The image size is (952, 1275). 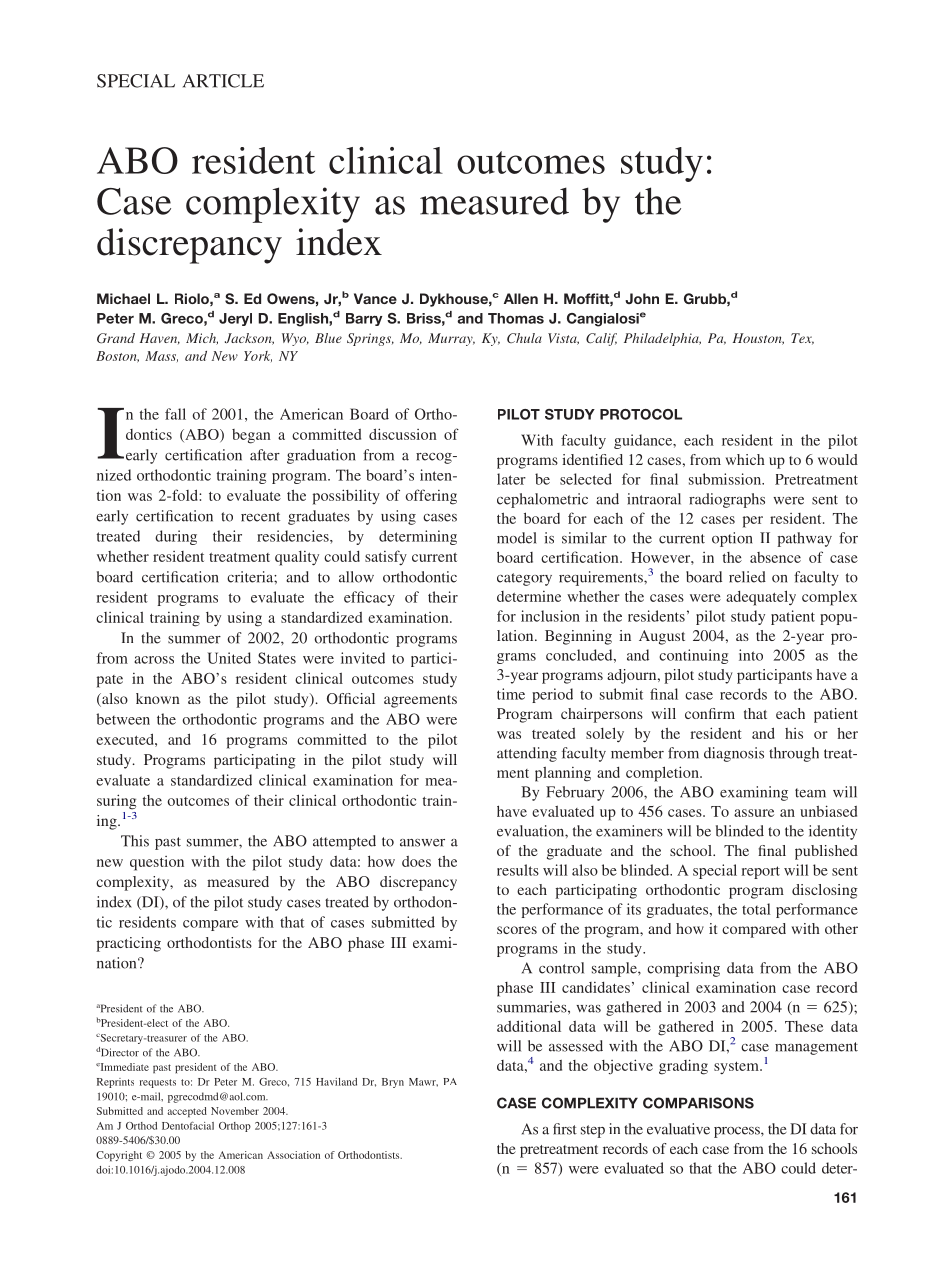 I want to click on process, so click(x=738, y=1132).
